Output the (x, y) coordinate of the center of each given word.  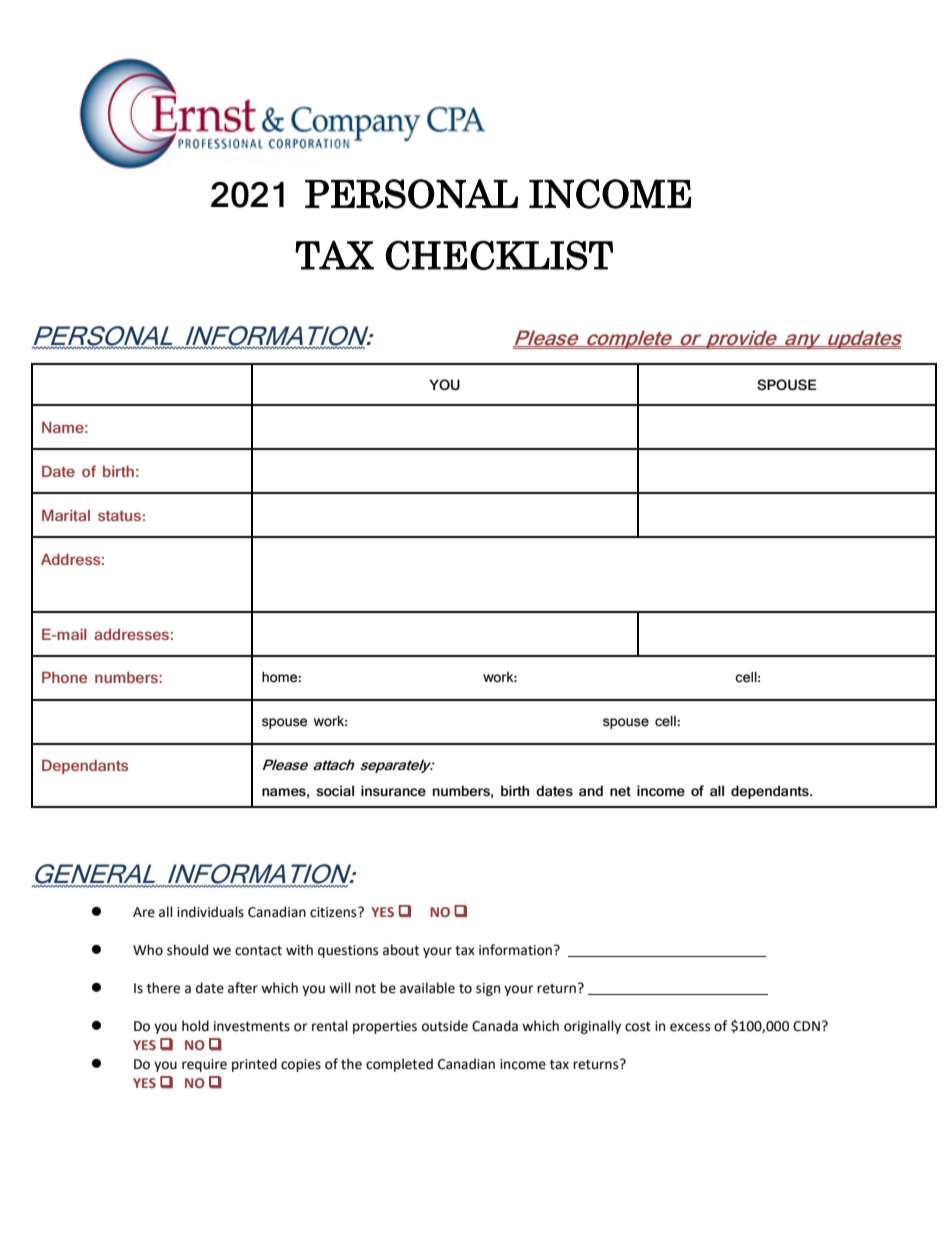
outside (445, 1026)
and (591, 790)
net (620, 791)
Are (144, 912)
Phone (64, 677)
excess (690, 1027)
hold (195, 1026)
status (119, 516)
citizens (334, 912)
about (401, 950)
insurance (393, 790)
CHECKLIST (499, 255)
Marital (66, 515)
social (335, 790)
